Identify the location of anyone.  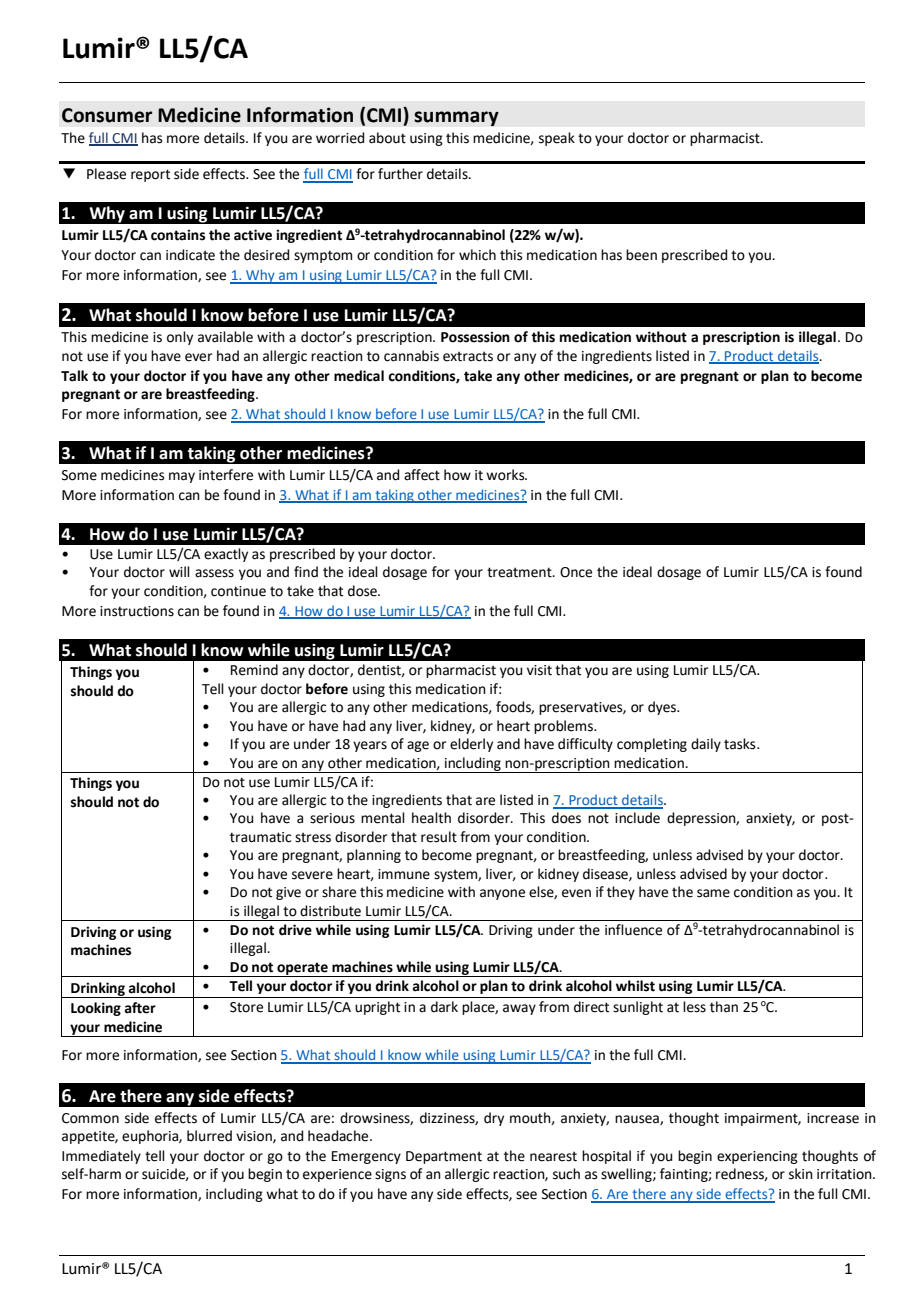
(502, 894).
